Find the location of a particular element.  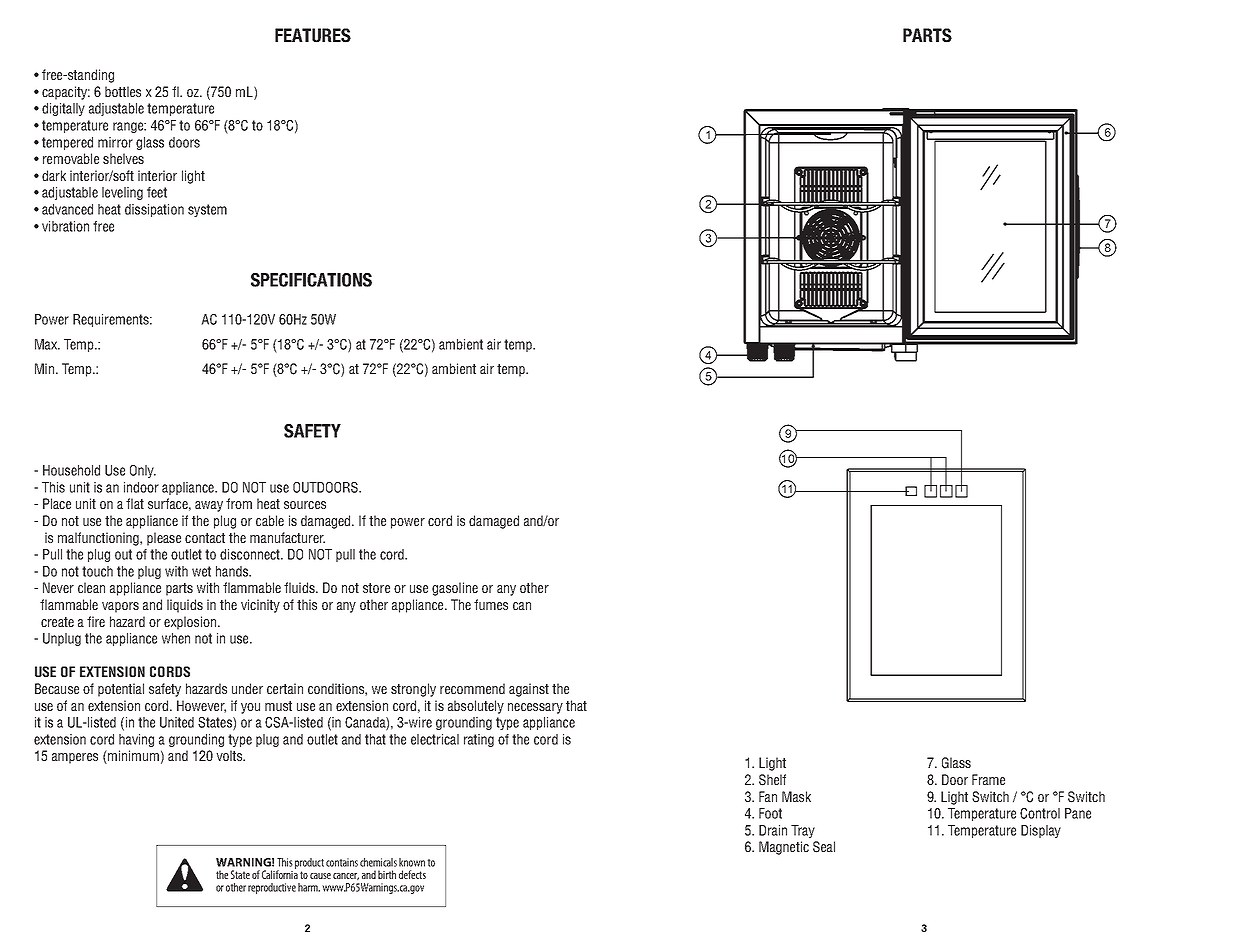

SPECIFICATIONS is located at coordinates (311, 280).
